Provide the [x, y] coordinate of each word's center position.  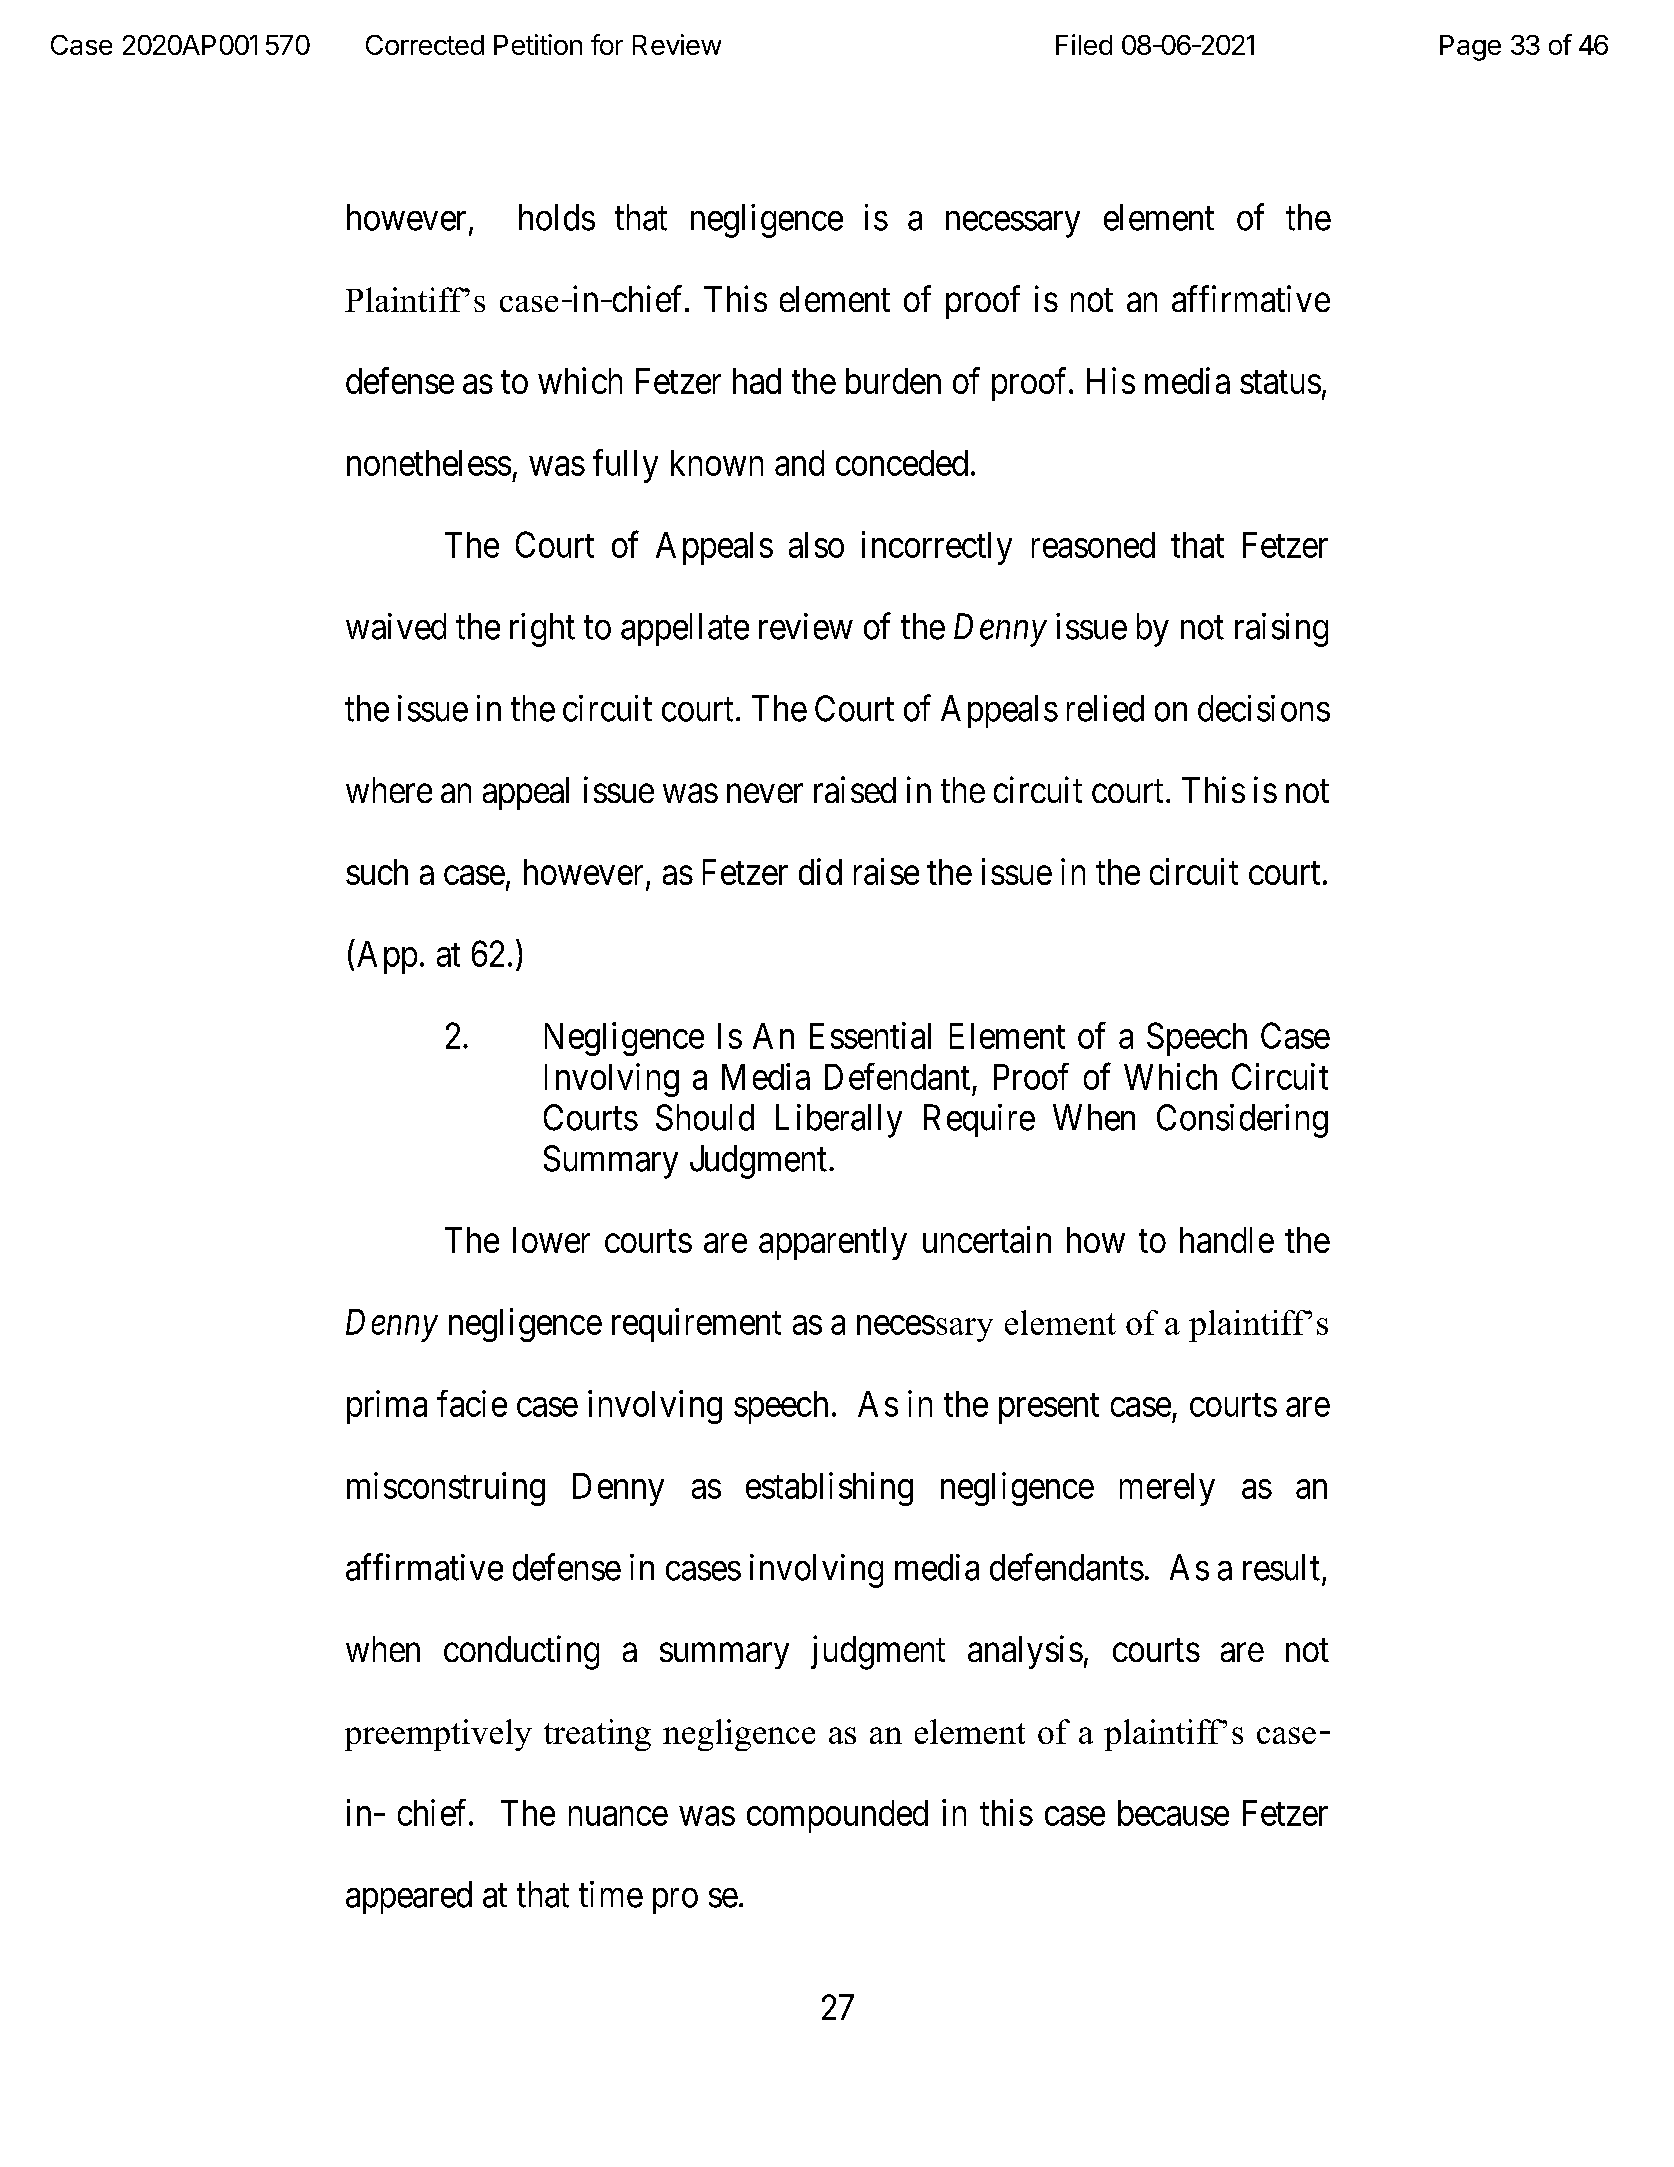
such [377, 872]
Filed [1084, 44]
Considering [1242, 1121]
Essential [870, 1035]
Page [1470, 48]
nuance [618, 1816]
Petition [538, 44]
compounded [837, 1816]
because [1173, 1813]
